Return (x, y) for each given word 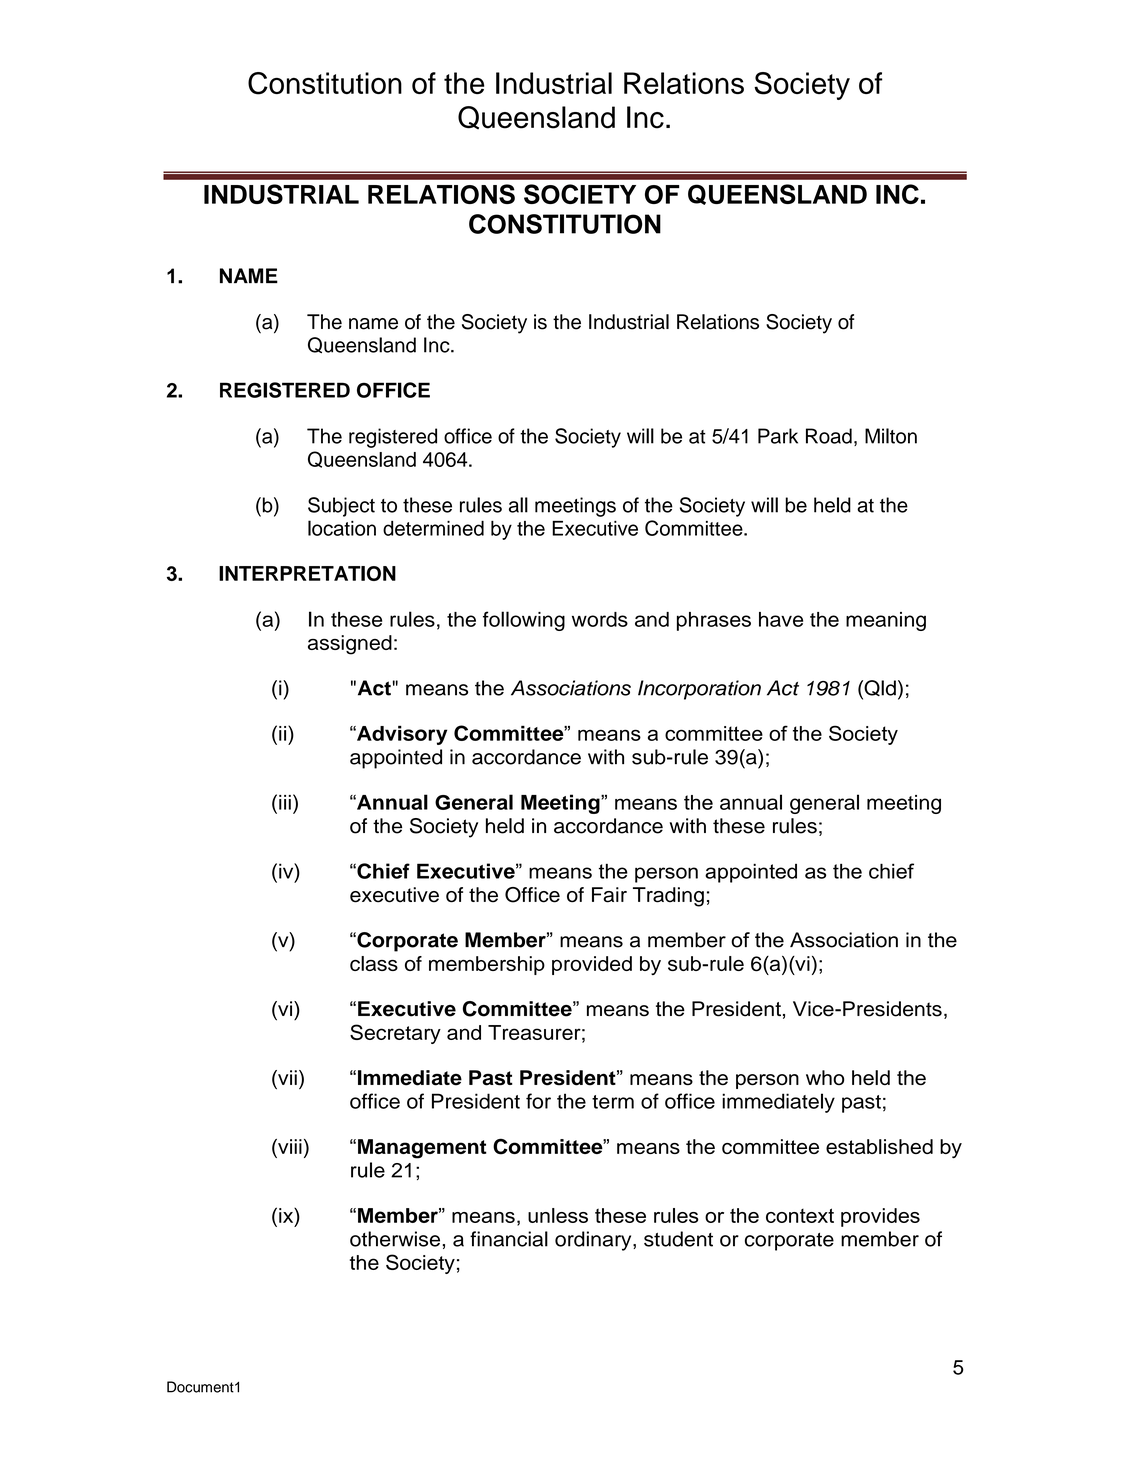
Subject (341, 507)
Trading (668, 897)
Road (829, 436)
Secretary (395, 1034)
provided (592, 965)
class (374, 963)
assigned (350, 645)
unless (558, 1215)
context (800, 1215)
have (781, 619)
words (600, 619)
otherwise (395, 1239)
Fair (609, 895)
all (518, 505)
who (825, 1077)
